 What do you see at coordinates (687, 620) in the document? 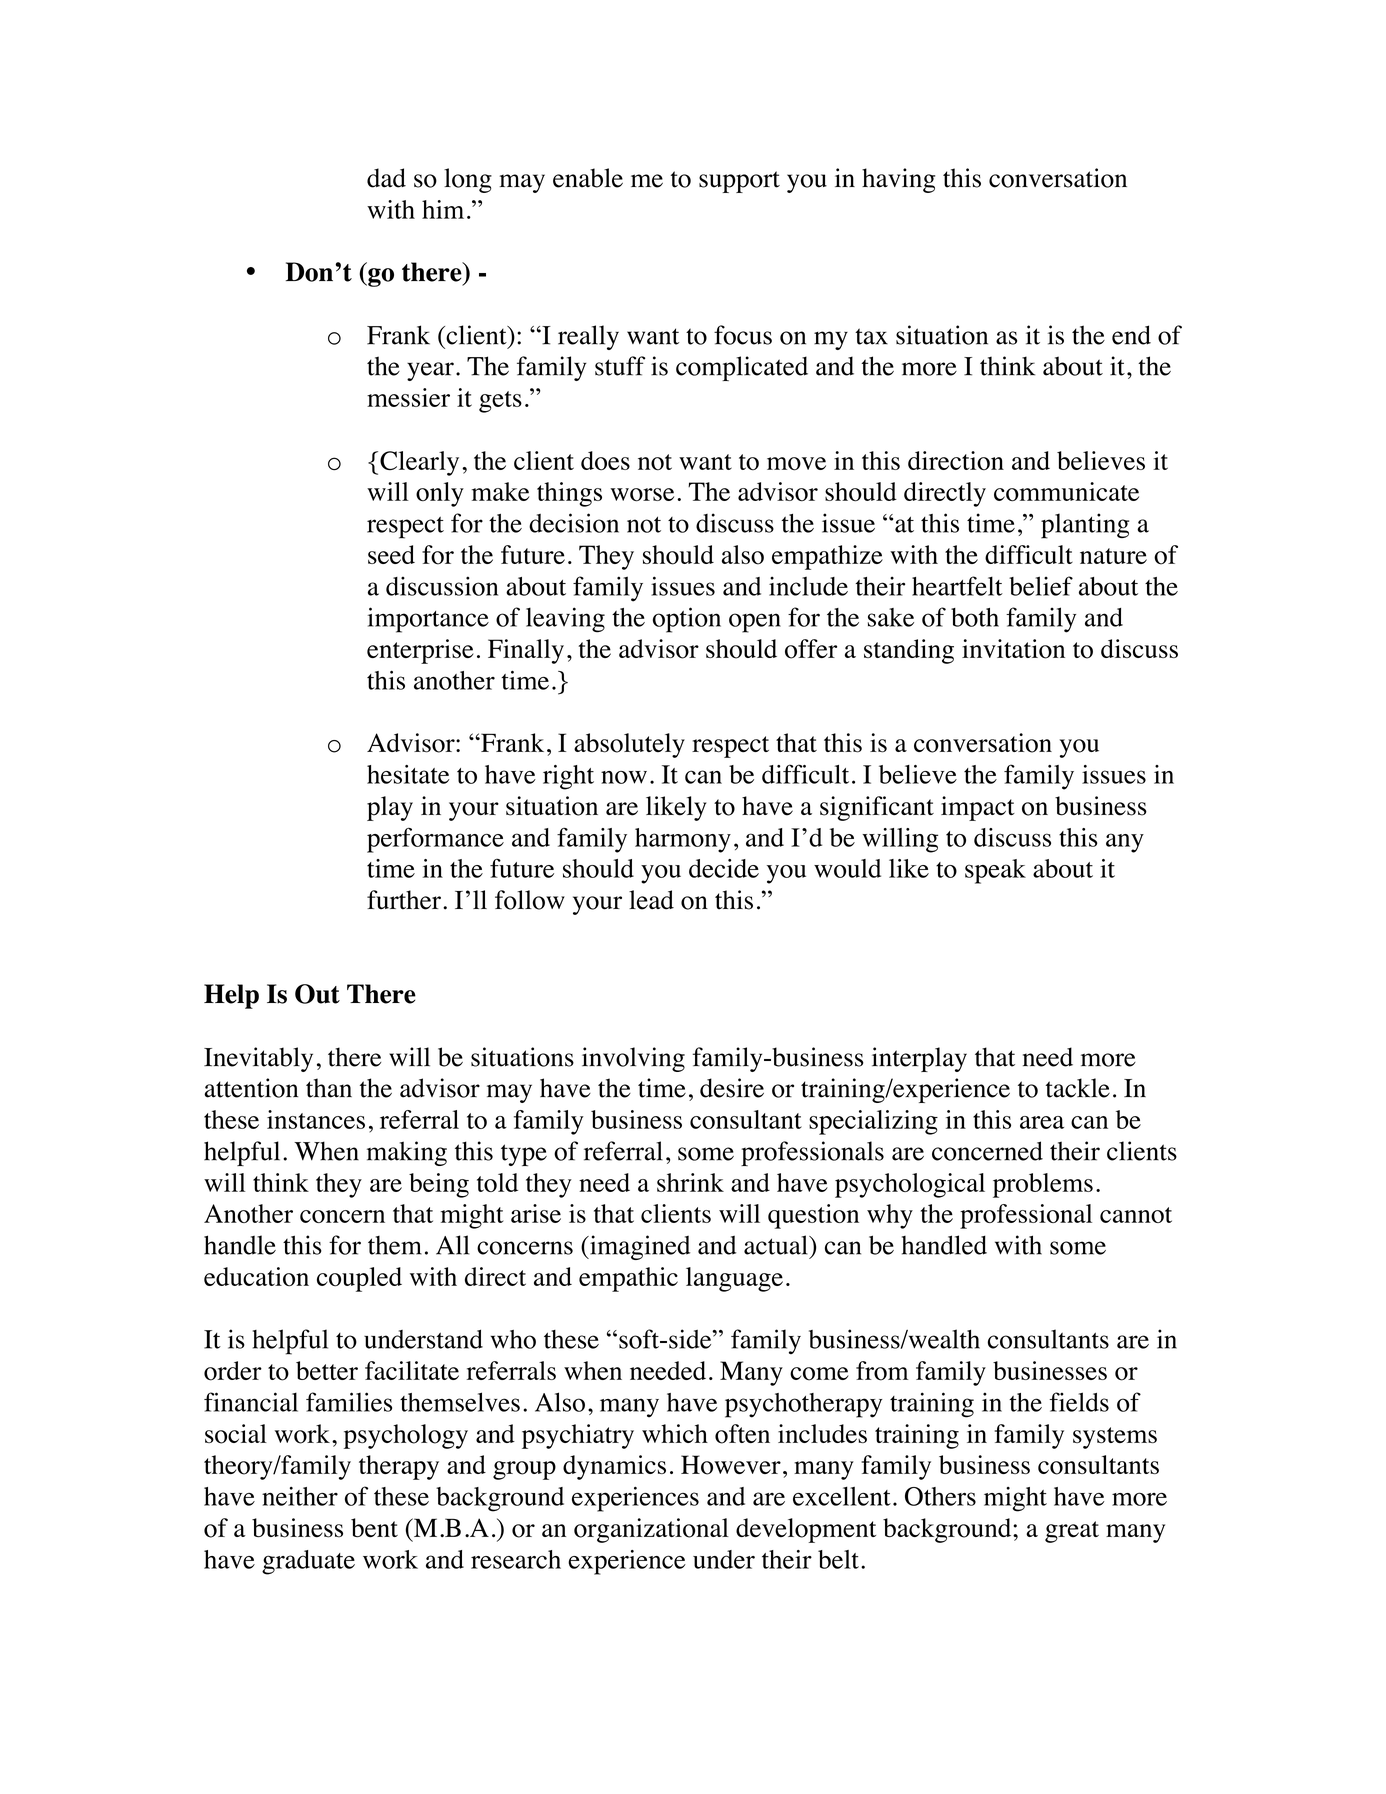
I see `option` at bounding box center [687, 620].
